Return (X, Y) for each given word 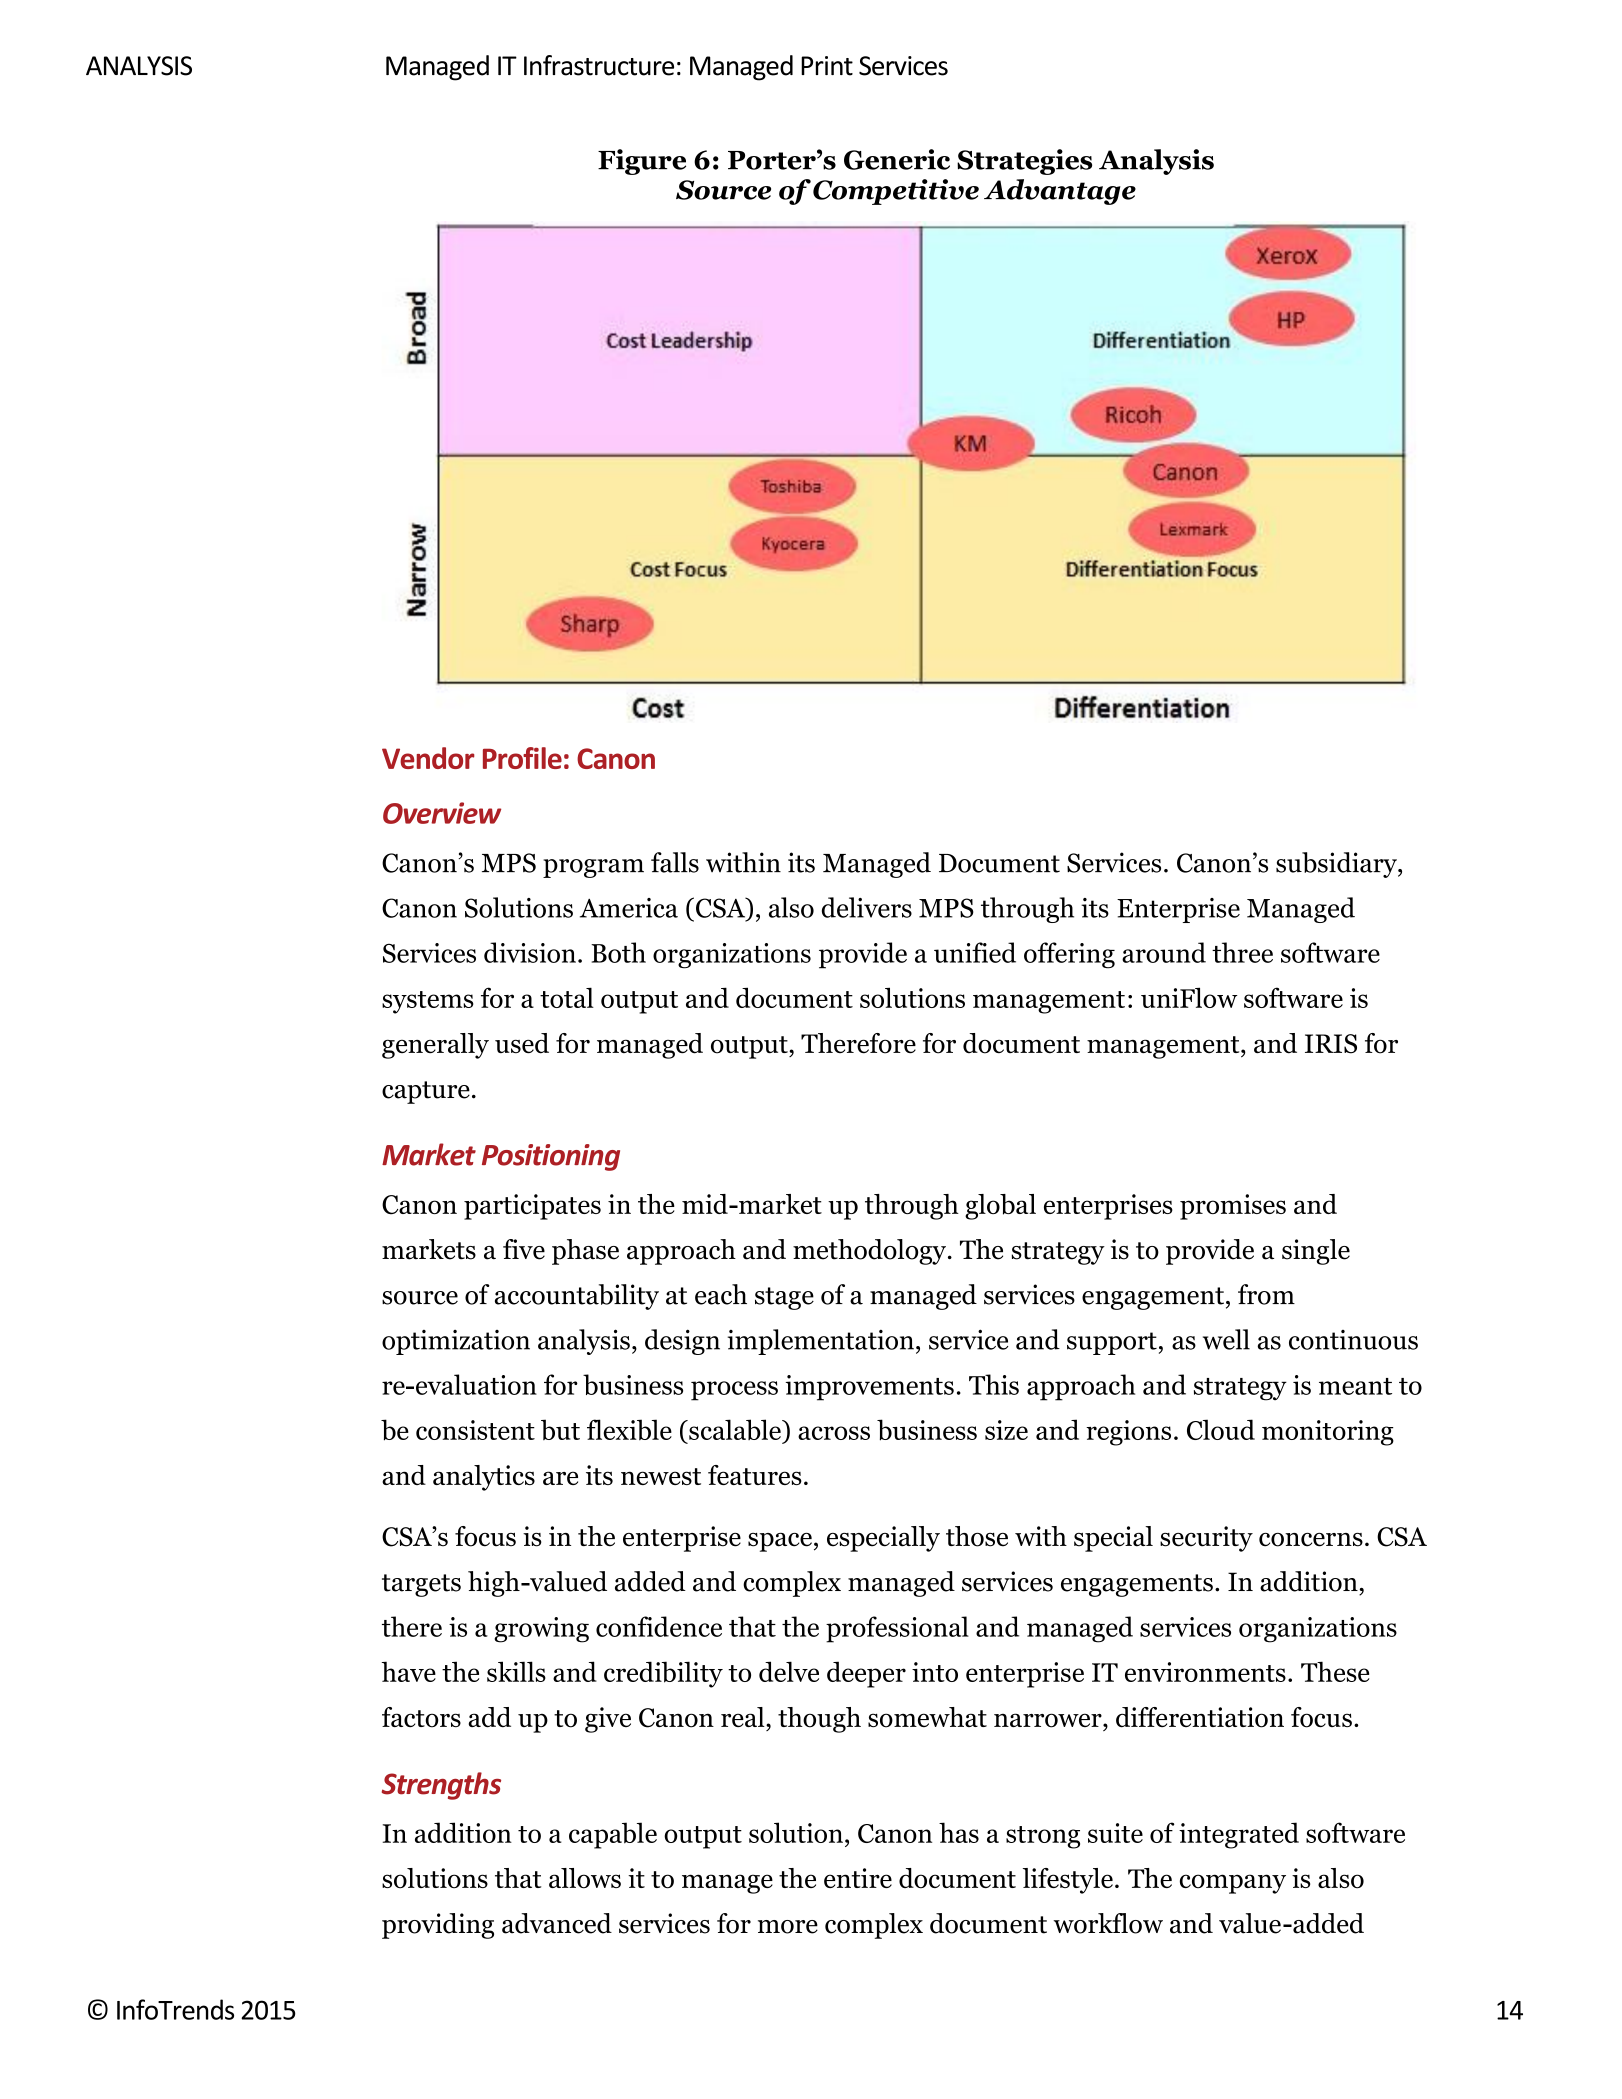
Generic (897, 159)
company (1233, 1884)
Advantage (1060, 192)
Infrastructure (599, 65)
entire (858, 1878)
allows (585, 1878)
